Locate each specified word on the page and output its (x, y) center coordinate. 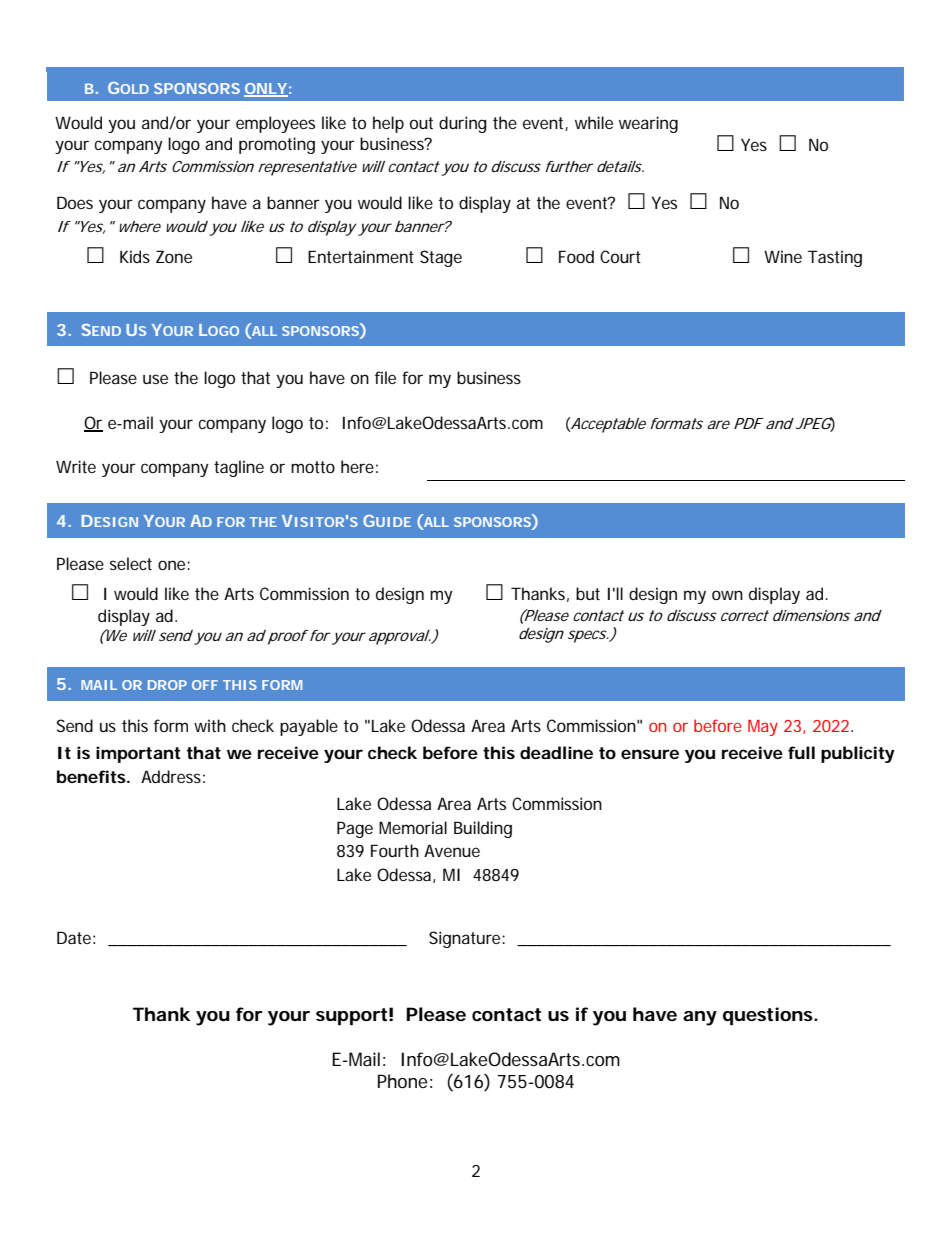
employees (275, 124)
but (588, 593)
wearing (648, 124)
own (727, 595)
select (131, 563)
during (463, 124)
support (351, 1017)
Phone (402, 1081)
